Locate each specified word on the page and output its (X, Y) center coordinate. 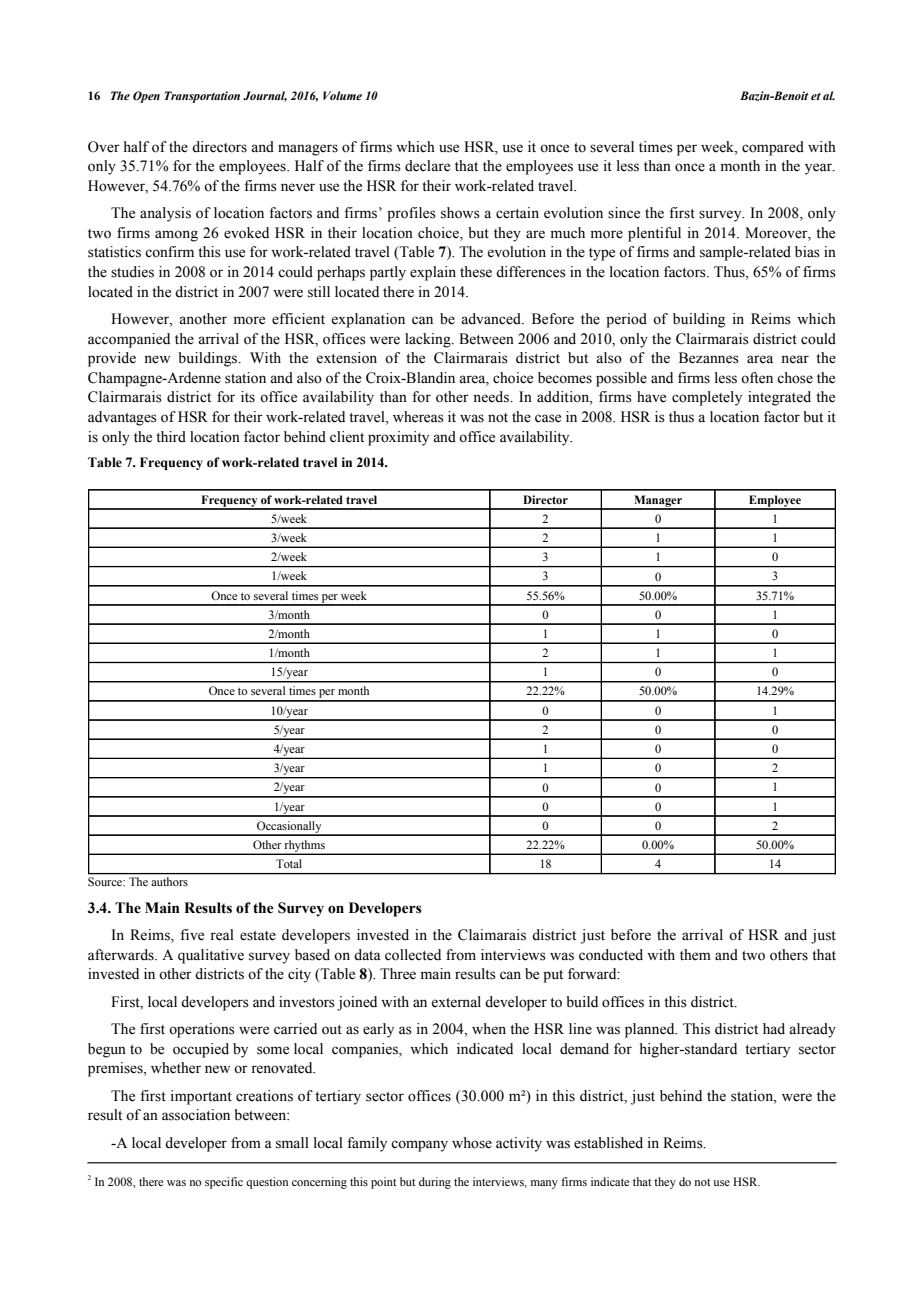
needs (492, 397)
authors (170, 881)
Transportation (202, 97)
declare (427, 166)
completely (707, 398)
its (248, 397)
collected (413, 955)
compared (773, 148)
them (695, 955)
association (196, 1115)
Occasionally (289, 828)
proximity (398, 438)
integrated (779, 398)
